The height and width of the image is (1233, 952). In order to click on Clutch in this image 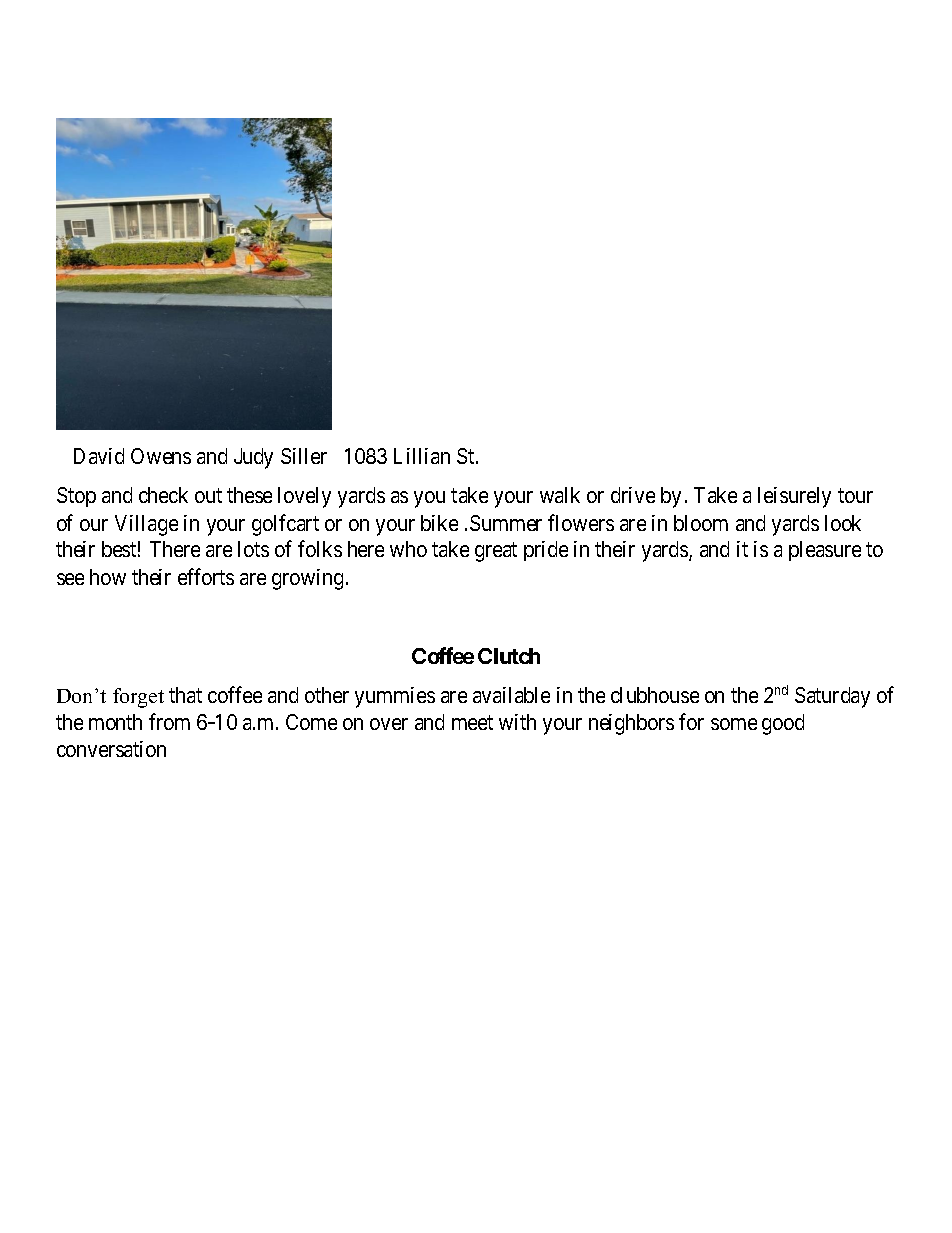, I will do `click(509, 656)`.
